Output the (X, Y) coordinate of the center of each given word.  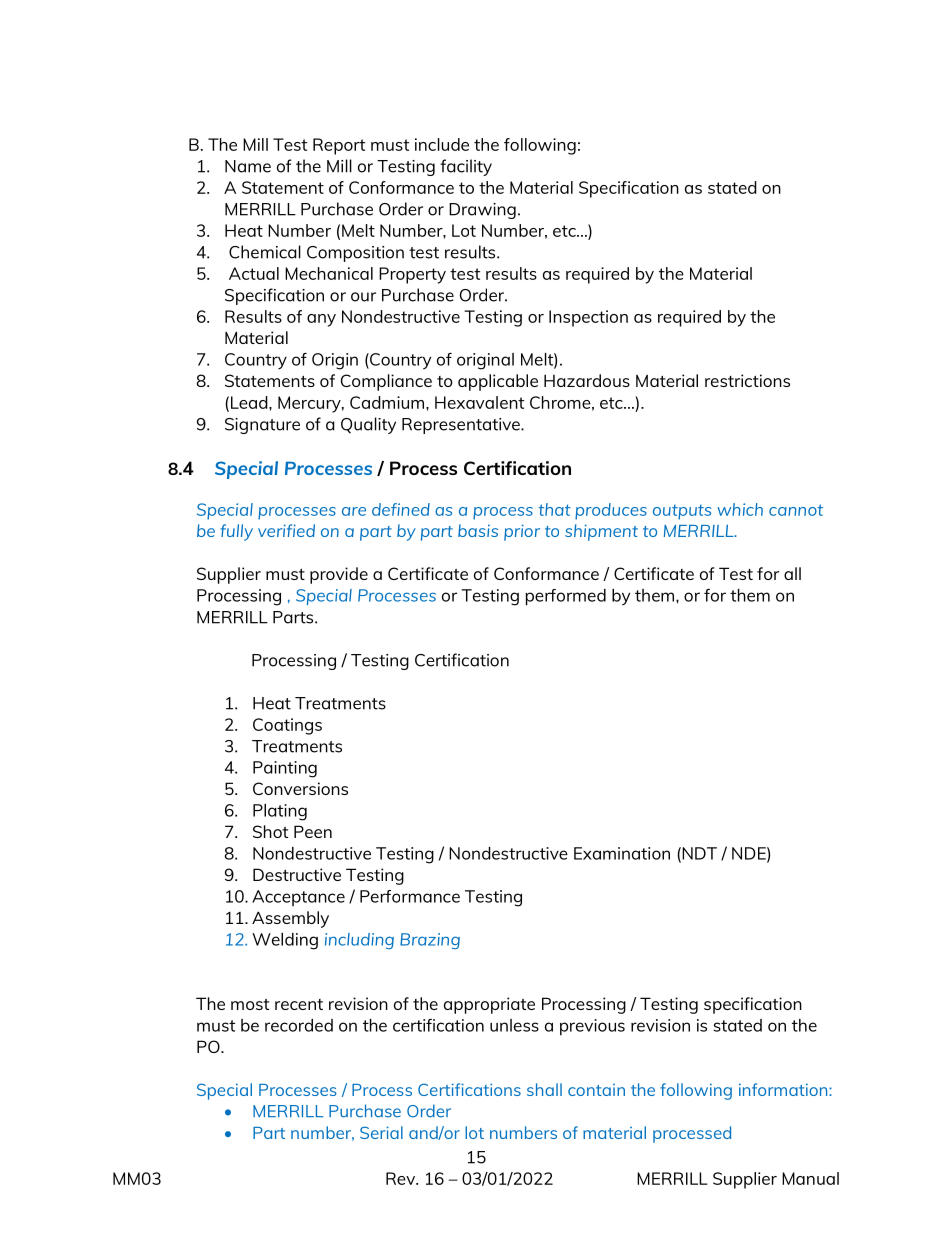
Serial (381, 1132)
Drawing (482, 211)
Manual (810, 1178)
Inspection (588, 318)
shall (544, 1089)
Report (339, 146)
